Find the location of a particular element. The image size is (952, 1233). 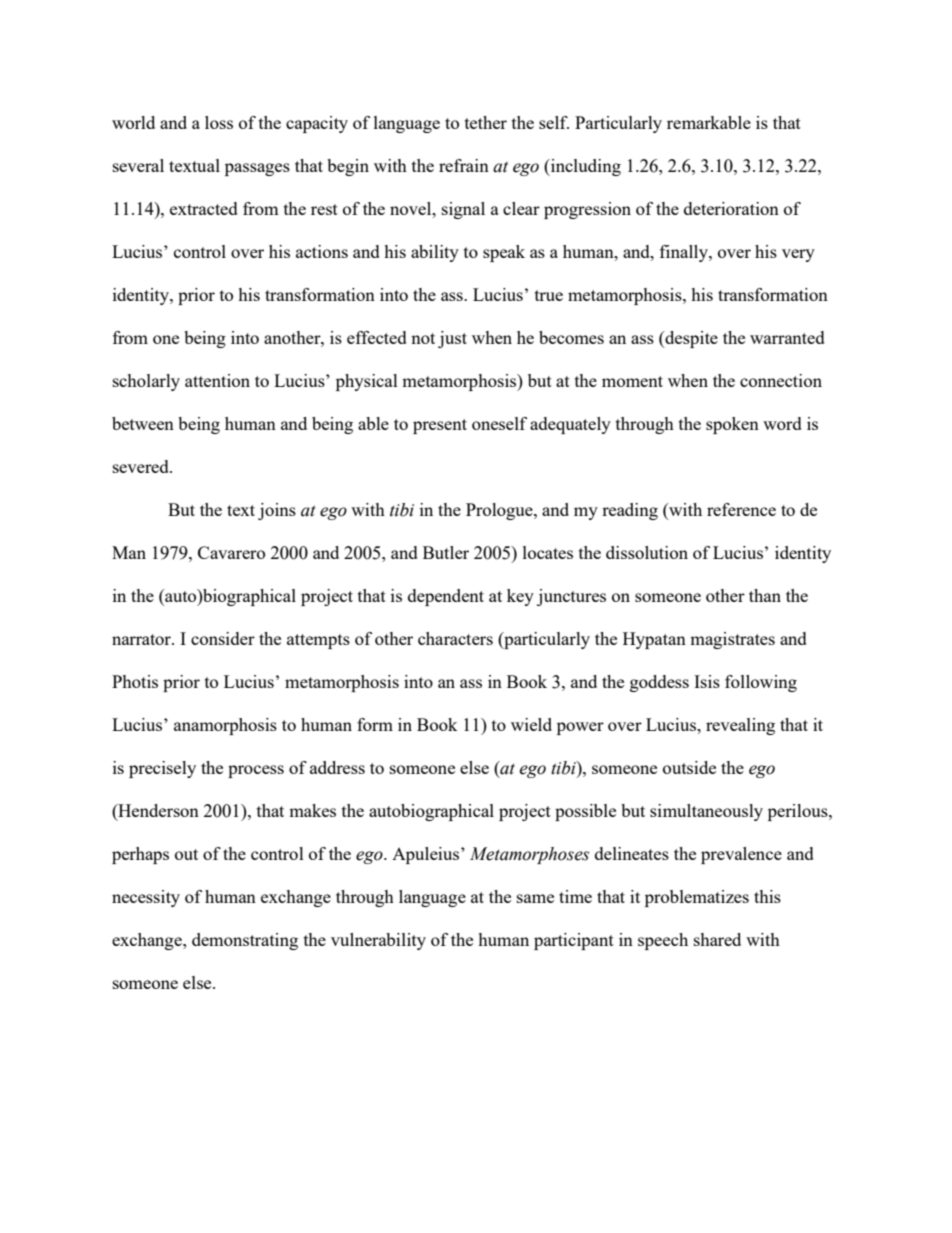

refrain is located at coordinates (464, 165).
